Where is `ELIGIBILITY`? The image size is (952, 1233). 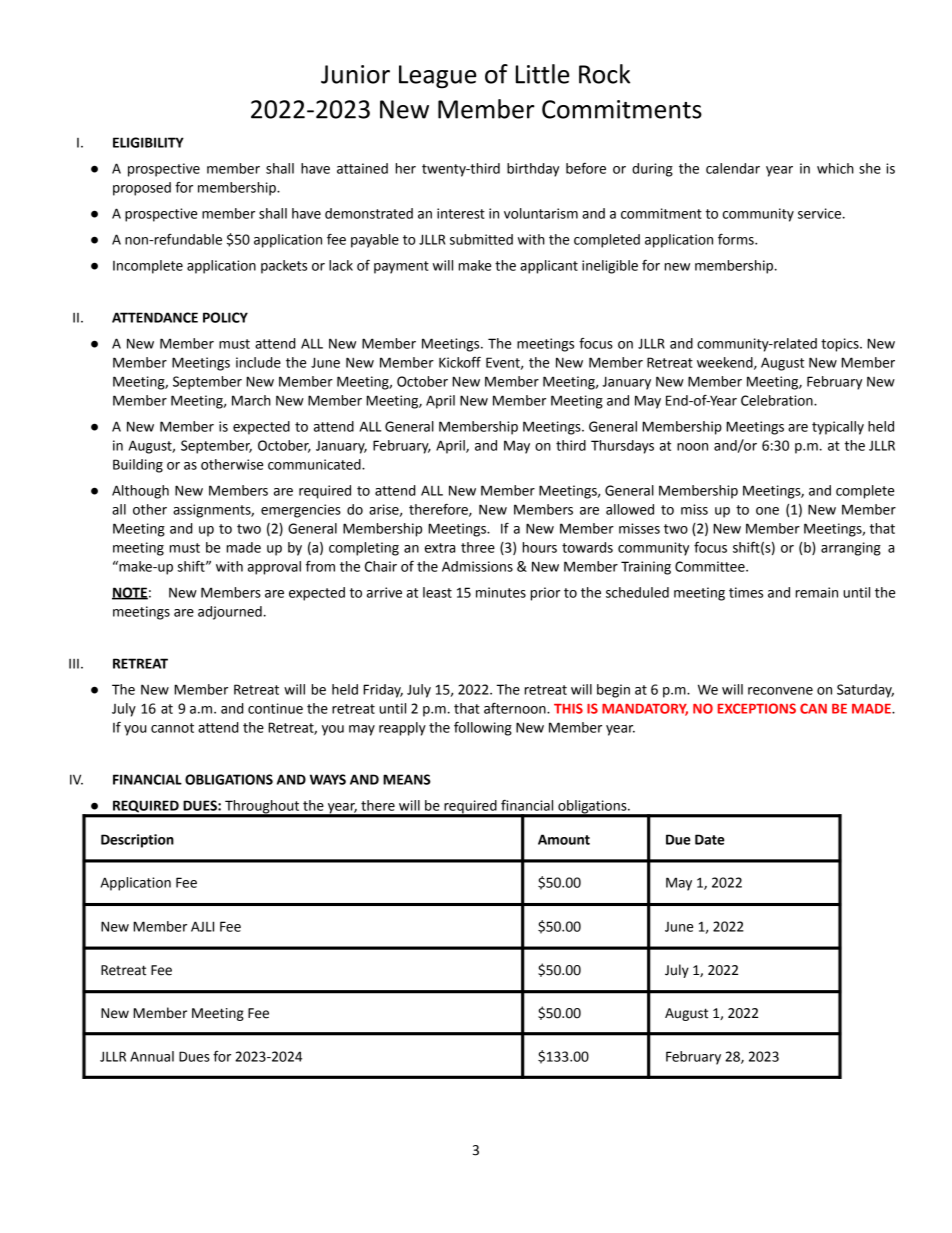
ELIGIBILITY is located at coordinates (148, 142).
